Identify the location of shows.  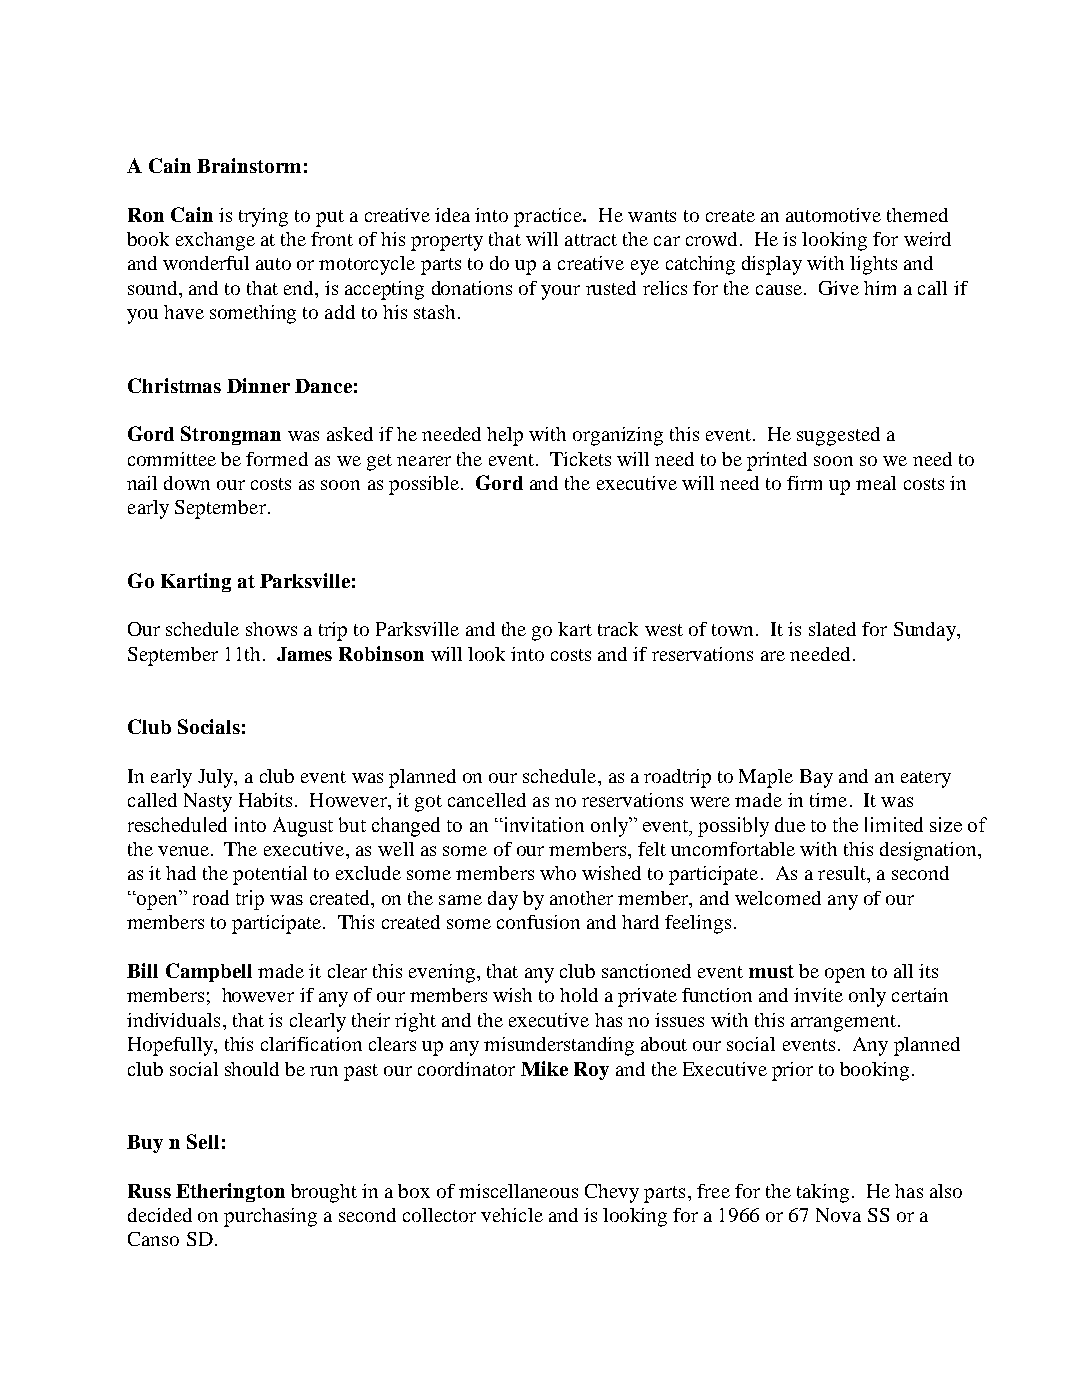
(271, 629).
